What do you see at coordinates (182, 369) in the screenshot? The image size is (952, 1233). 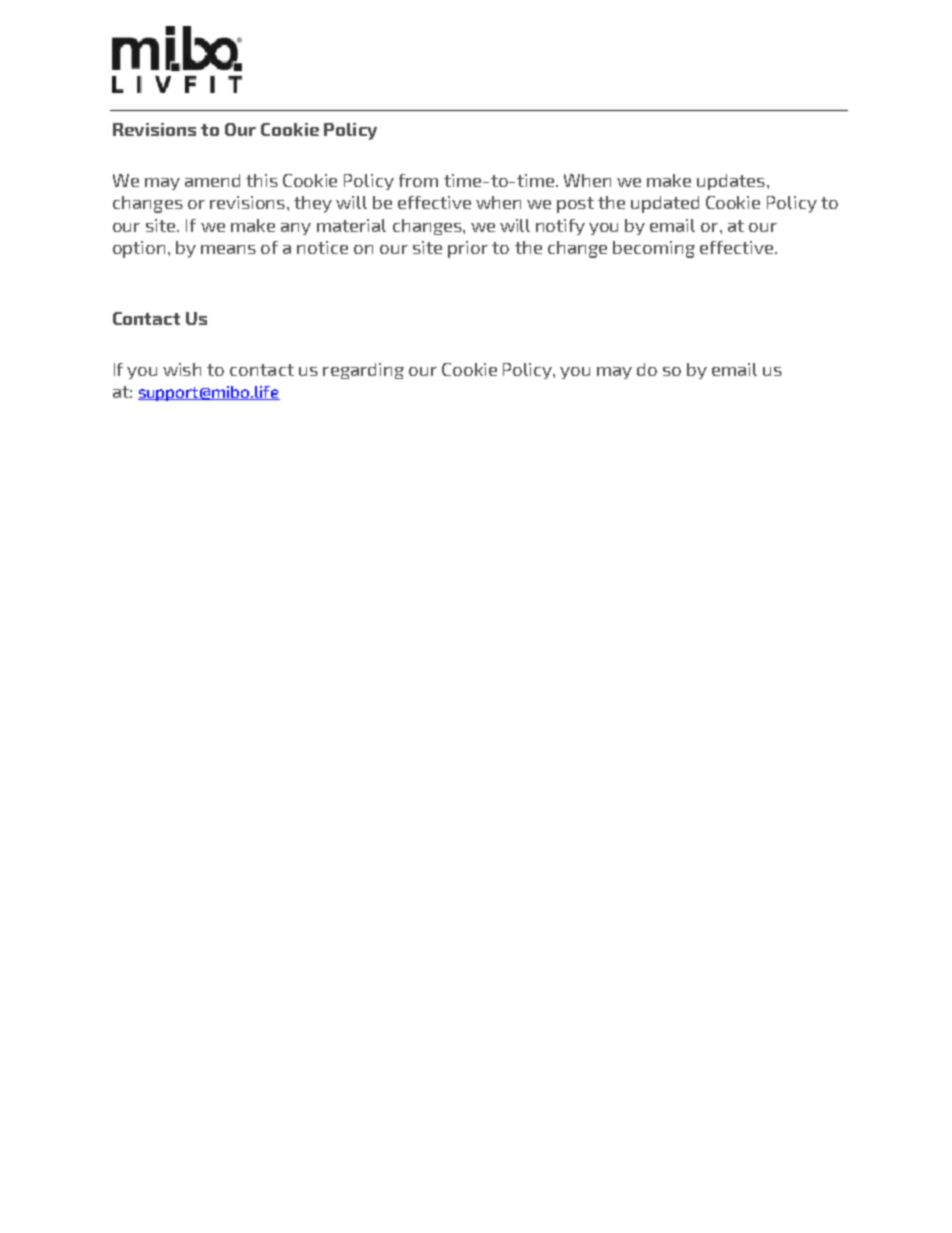 I see `wish` at bounding box center [182, 369].
